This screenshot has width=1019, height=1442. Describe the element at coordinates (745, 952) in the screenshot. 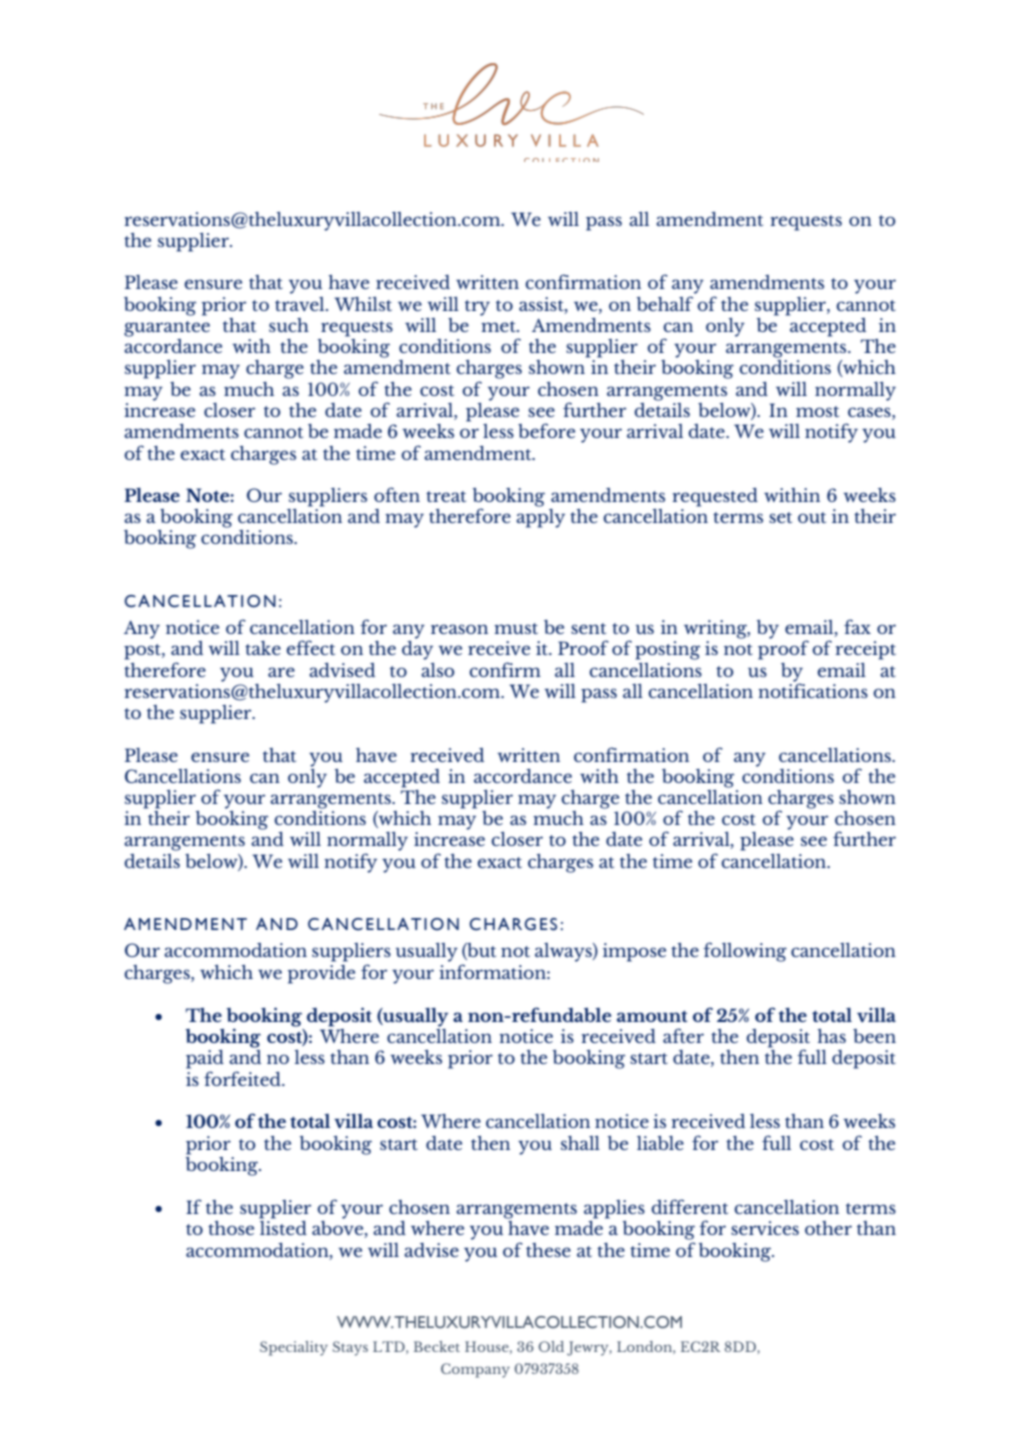

I see `following` at that location.
